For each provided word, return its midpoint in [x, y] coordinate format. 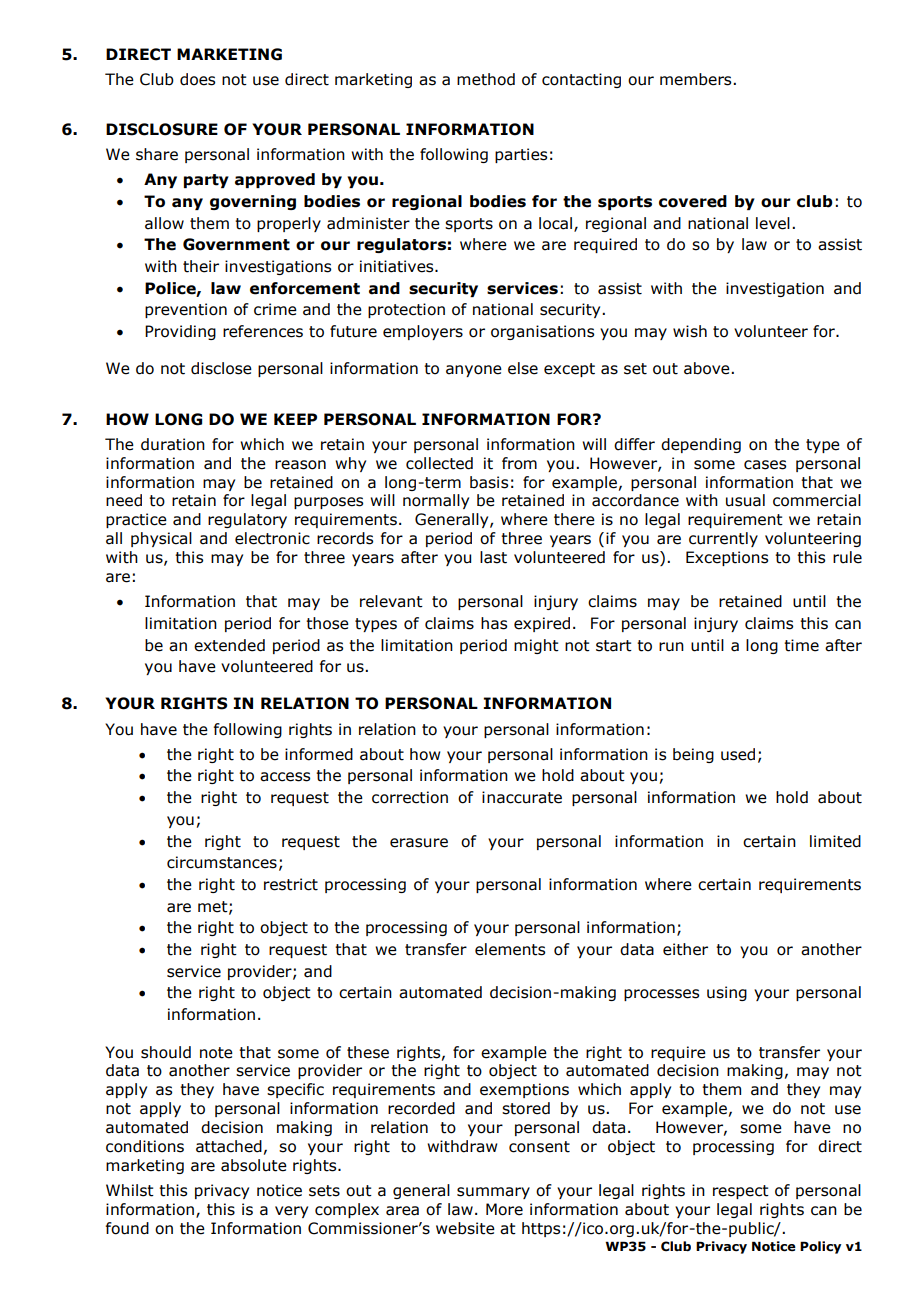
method [486, 79]
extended [229, 645]
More [504, 1209]
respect [741, 1192]
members [697, 79]
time [801, 645]
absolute [254, 1165]
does [197, 79]
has [494, 623]
